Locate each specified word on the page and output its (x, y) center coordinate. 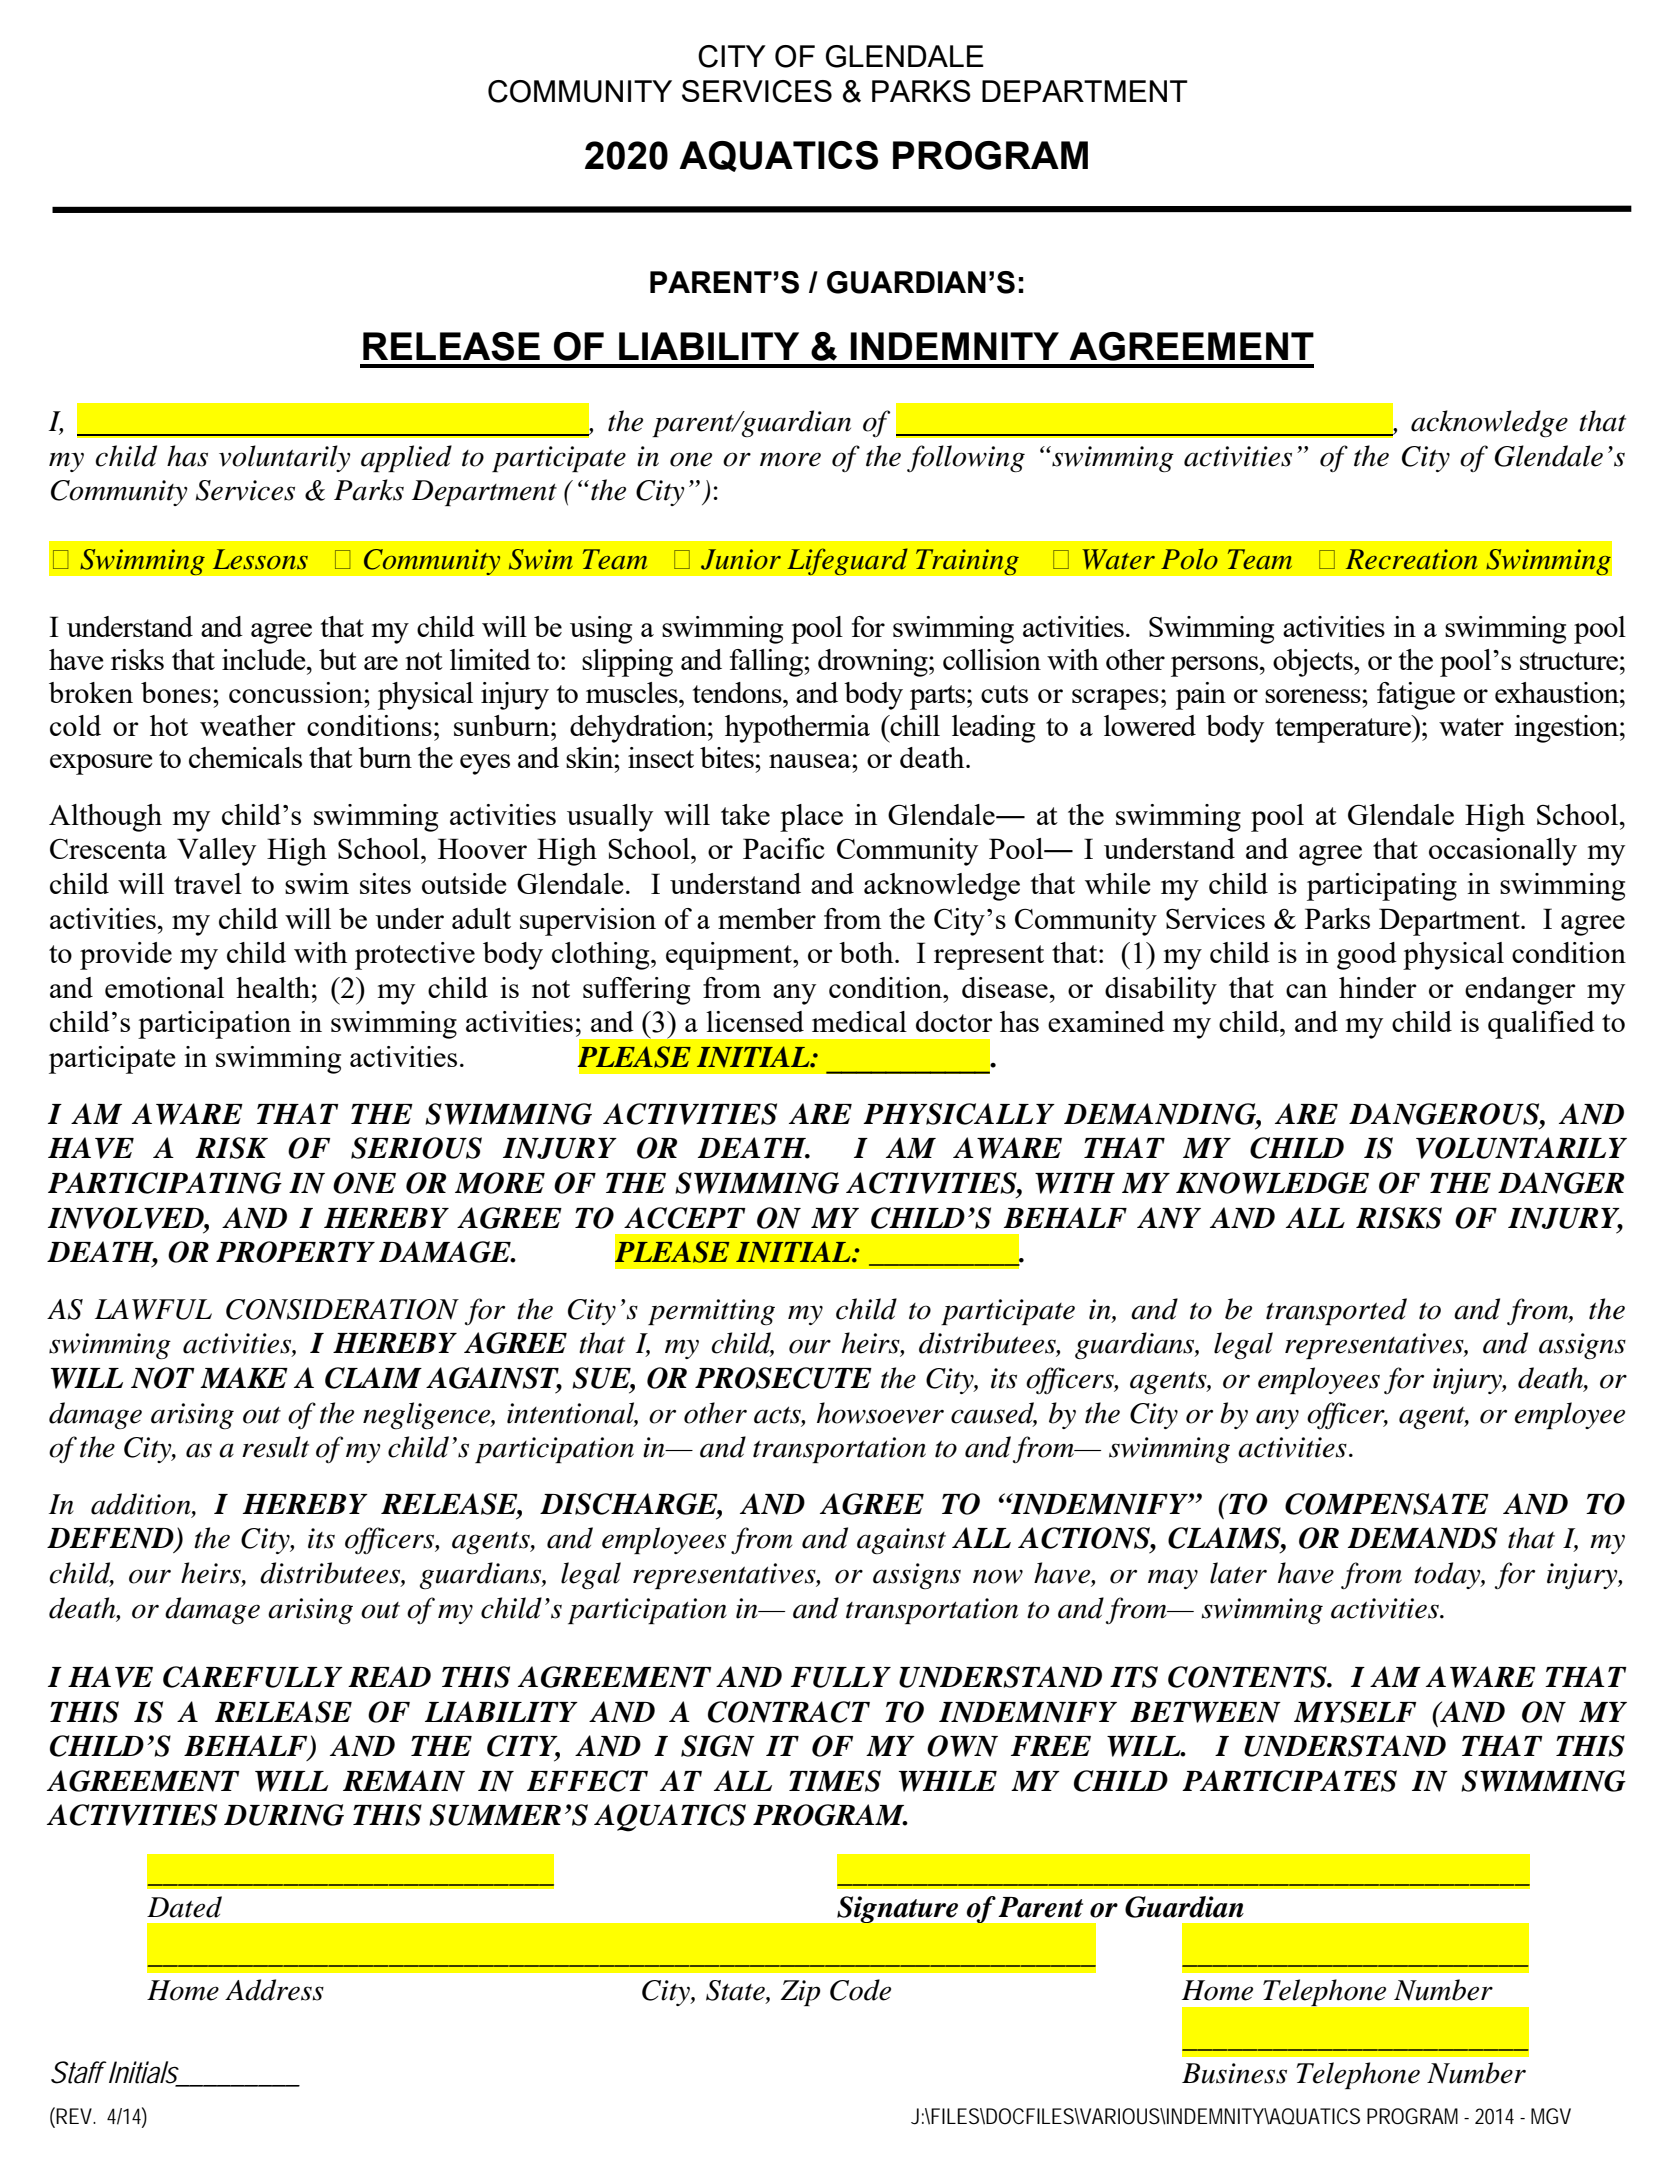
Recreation (1411, 559)
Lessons (260, 559)
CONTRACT (789, 1712)
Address (274, 1990)
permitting (711, 1312)
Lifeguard (847, 562)
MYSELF (1355, 1712)
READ (389, 1676)
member (767, 918)
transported (1336, 1311)
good (1367, 956)
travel (208, 883)
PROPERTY (295, 1252)
